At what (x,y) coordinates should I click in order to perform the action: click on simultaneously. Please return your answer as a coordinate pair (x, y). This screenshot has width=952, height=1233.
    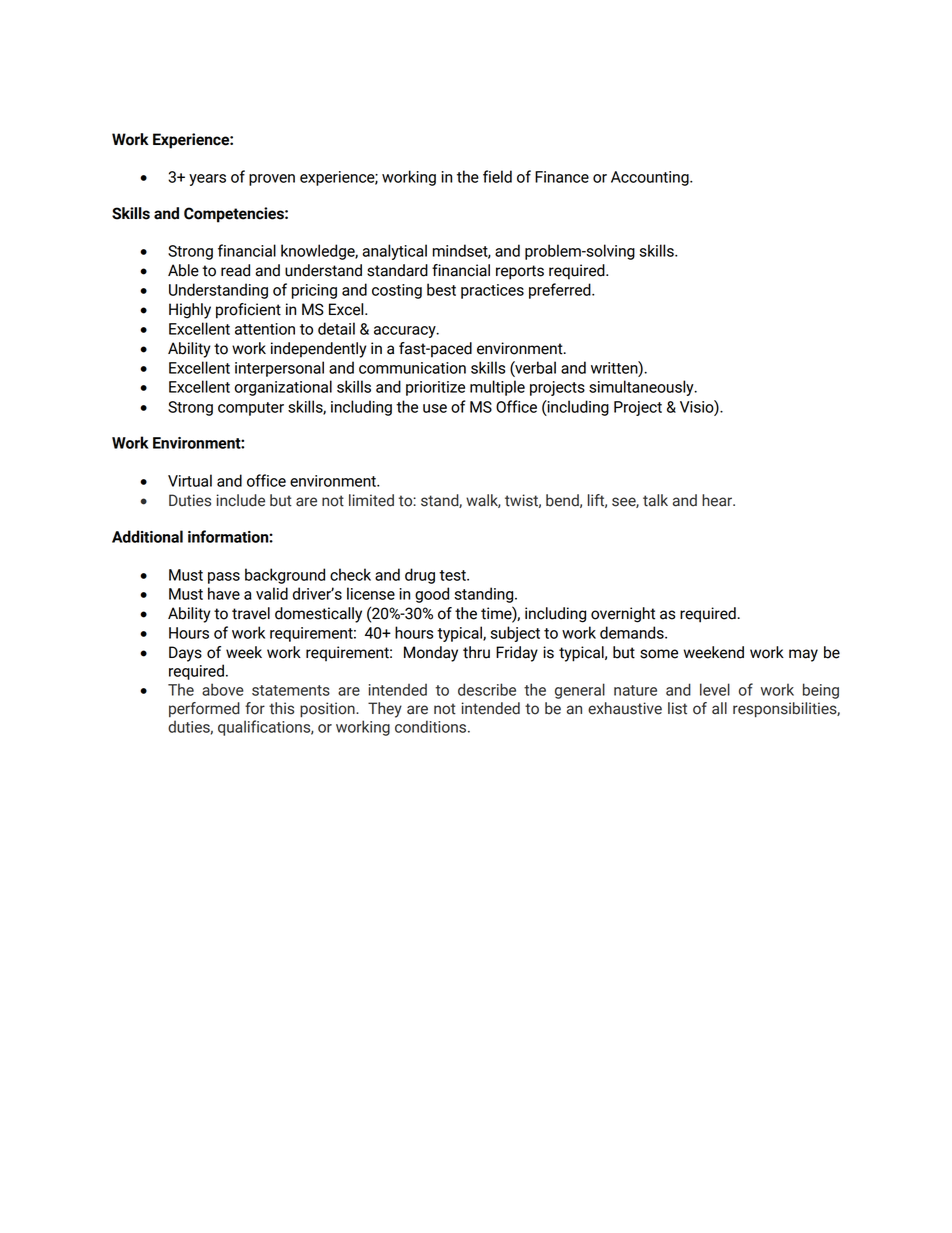
    Looking at the image, I should click on (642, 388).
